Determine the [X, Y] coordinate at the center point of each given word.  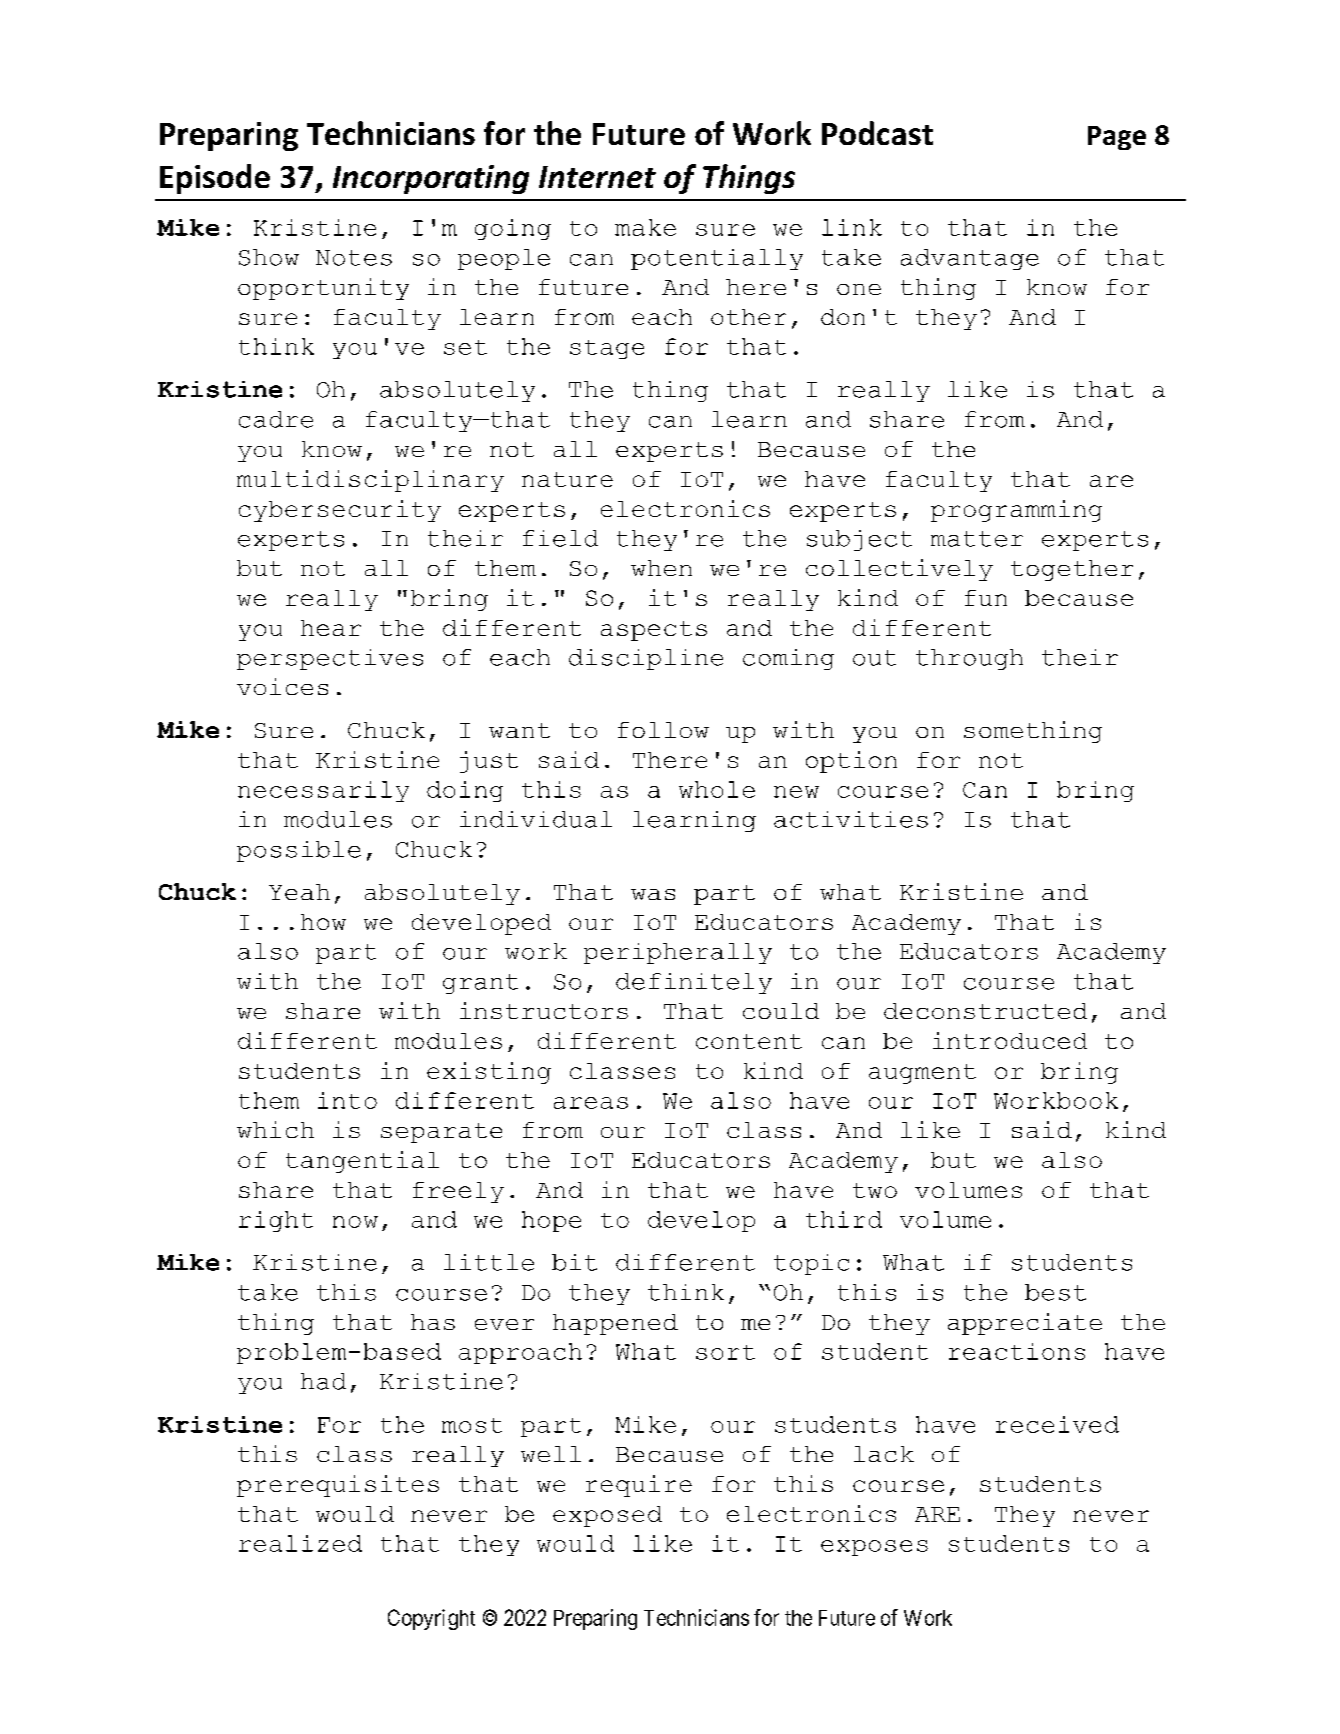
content [749, 1041]
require [639, 1486]
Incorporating [431, 179]
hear [331, 628]
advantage [970, 259]
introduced [1010, 1040]
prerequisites [338, 1486]
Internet [597, 177]
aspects [654, 631]
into [347, 1100]
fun [986, 598]
